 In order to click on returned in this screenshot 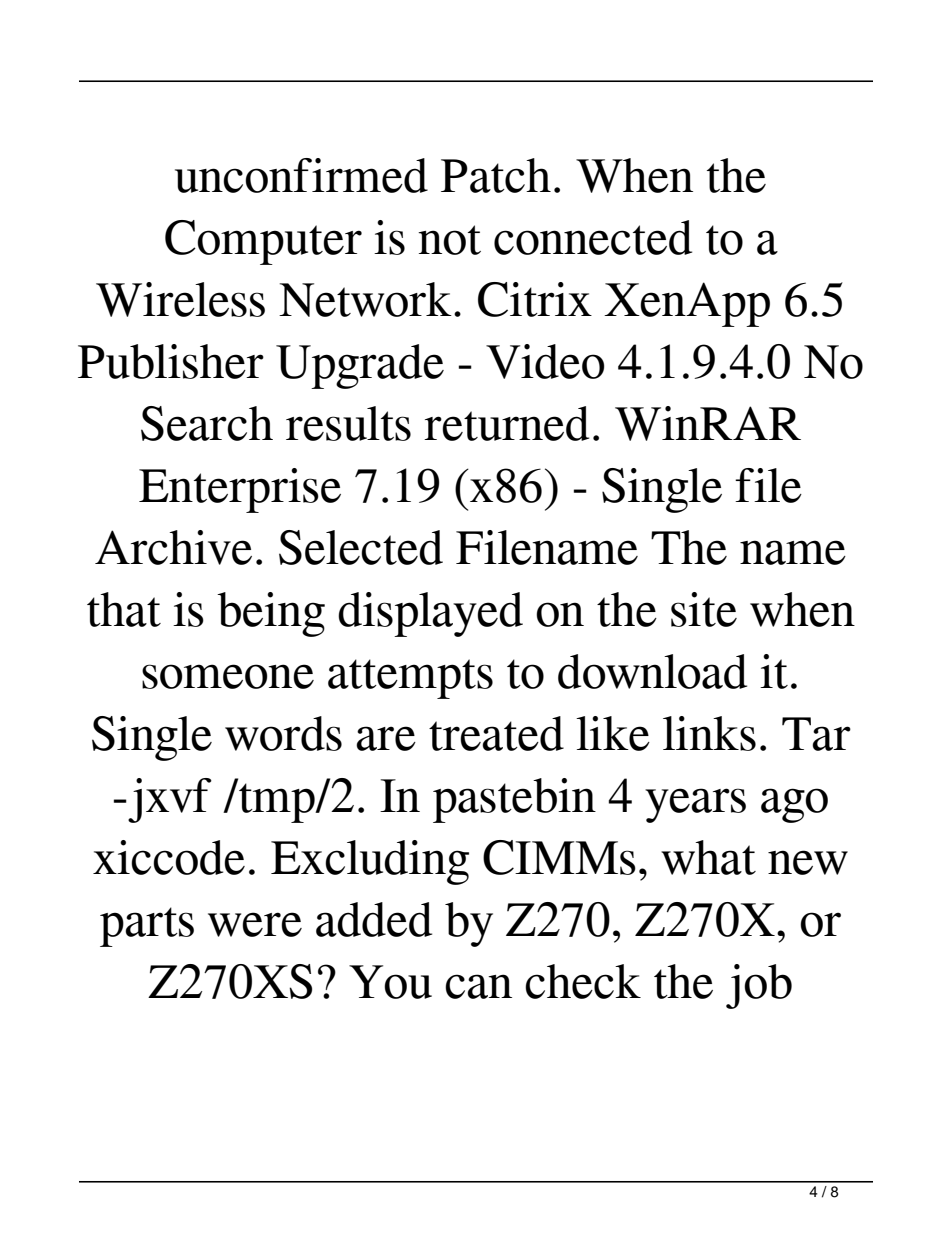, I will do `click(506, 423)`.
